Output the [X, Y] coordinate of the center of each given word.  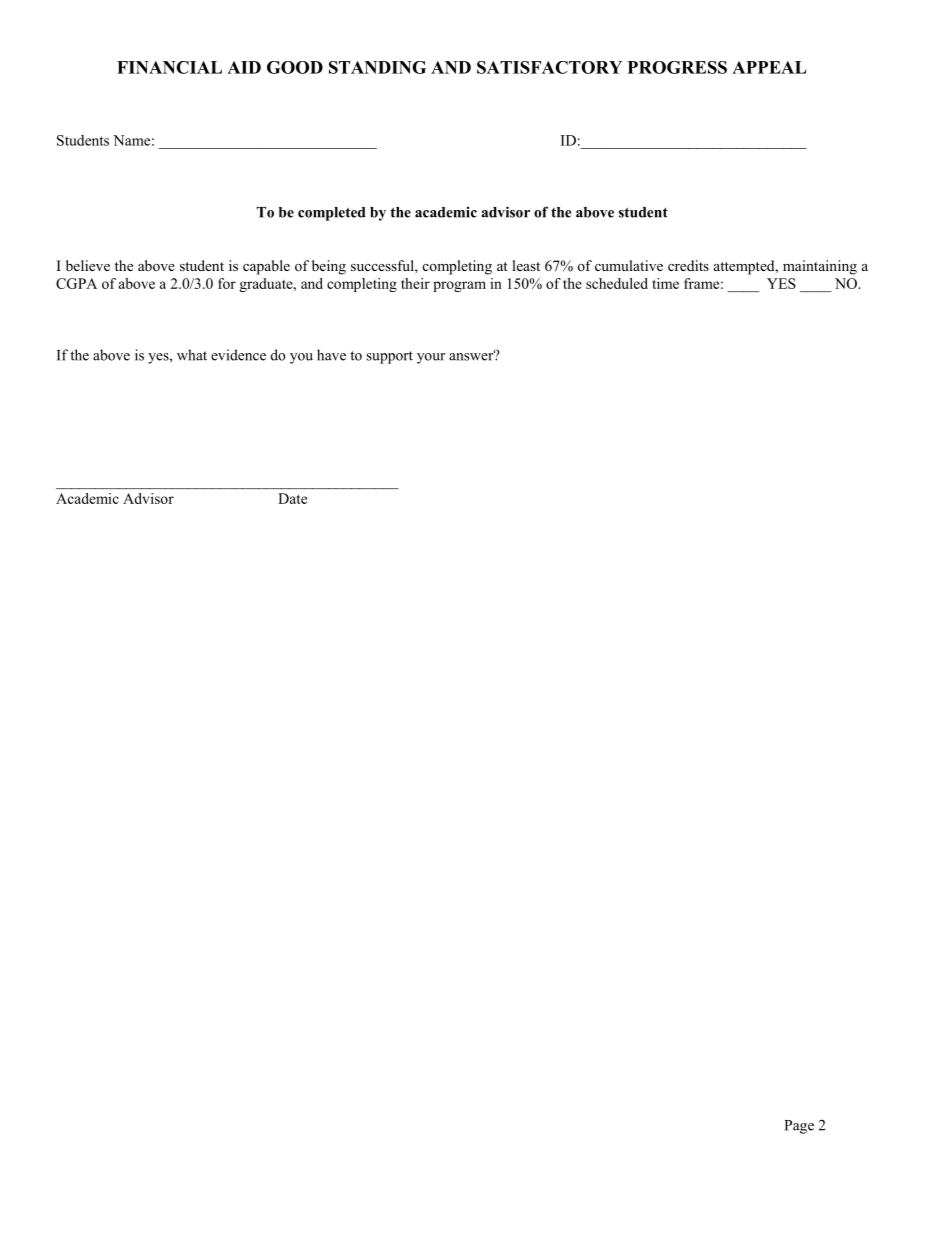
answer [472, 356]
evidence [238, 355]
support [389, 357]
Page [799, 1127]
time [665, 283]
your [431, 358]
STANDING [377, 67]
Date [292, 498]
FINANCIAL [169, 67]
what [192, 355]
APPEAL [769, 67]
